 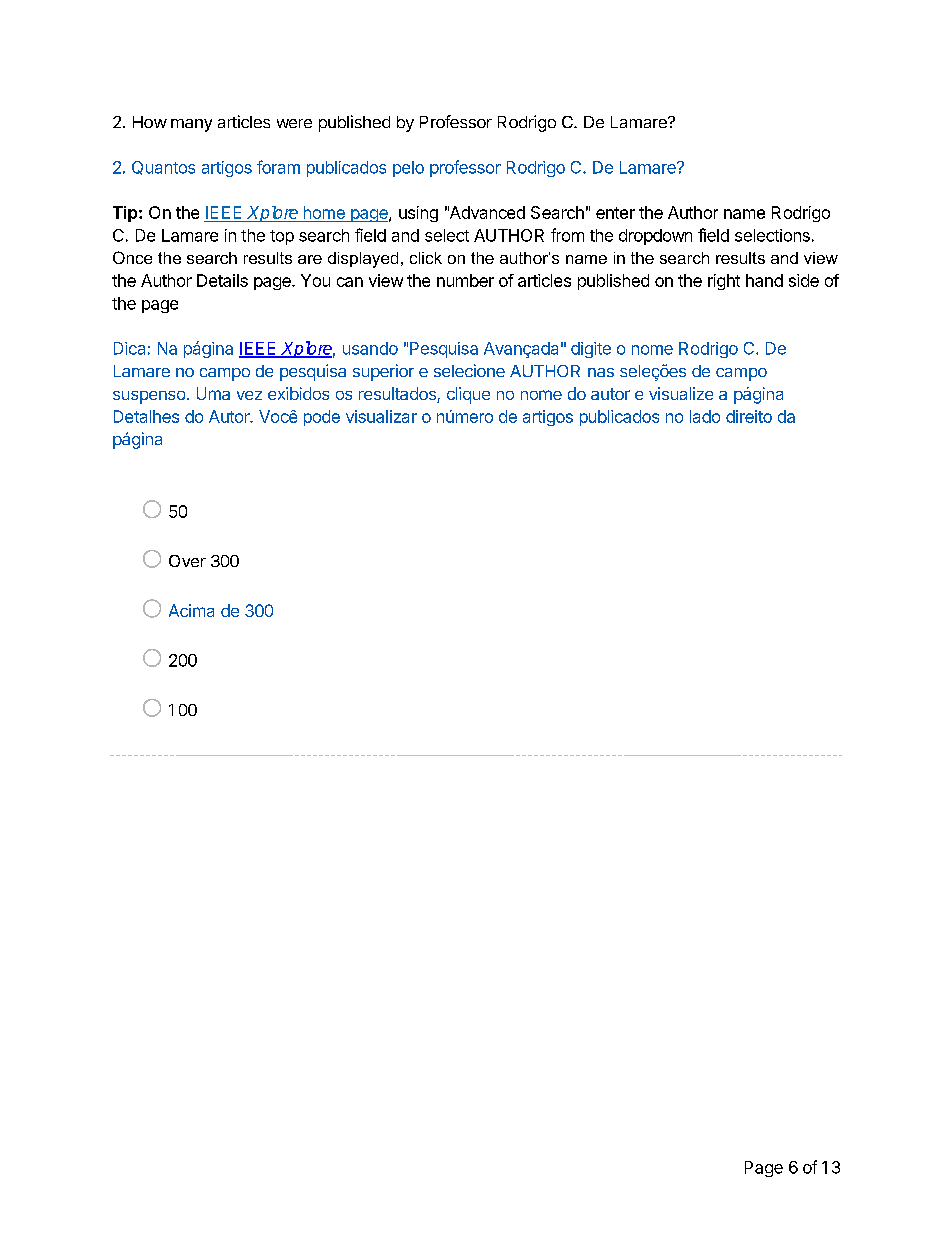 What do you see at coordinates (213, 393) in the screenshot?
I see `Uma` at bounding box center [213, 393].
